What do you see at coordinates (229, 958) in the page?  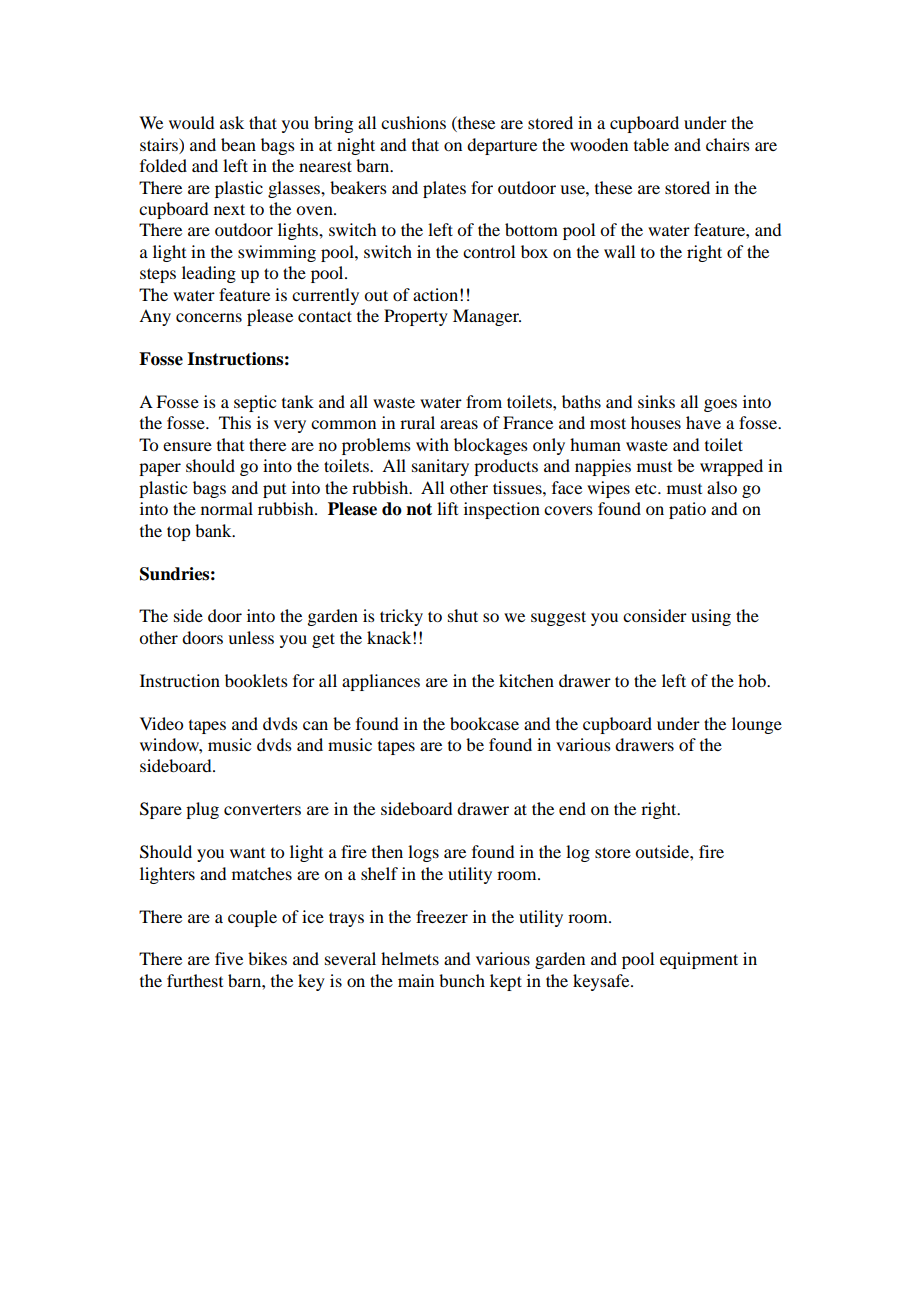 I see `five` at bounding box center [229, 958].
